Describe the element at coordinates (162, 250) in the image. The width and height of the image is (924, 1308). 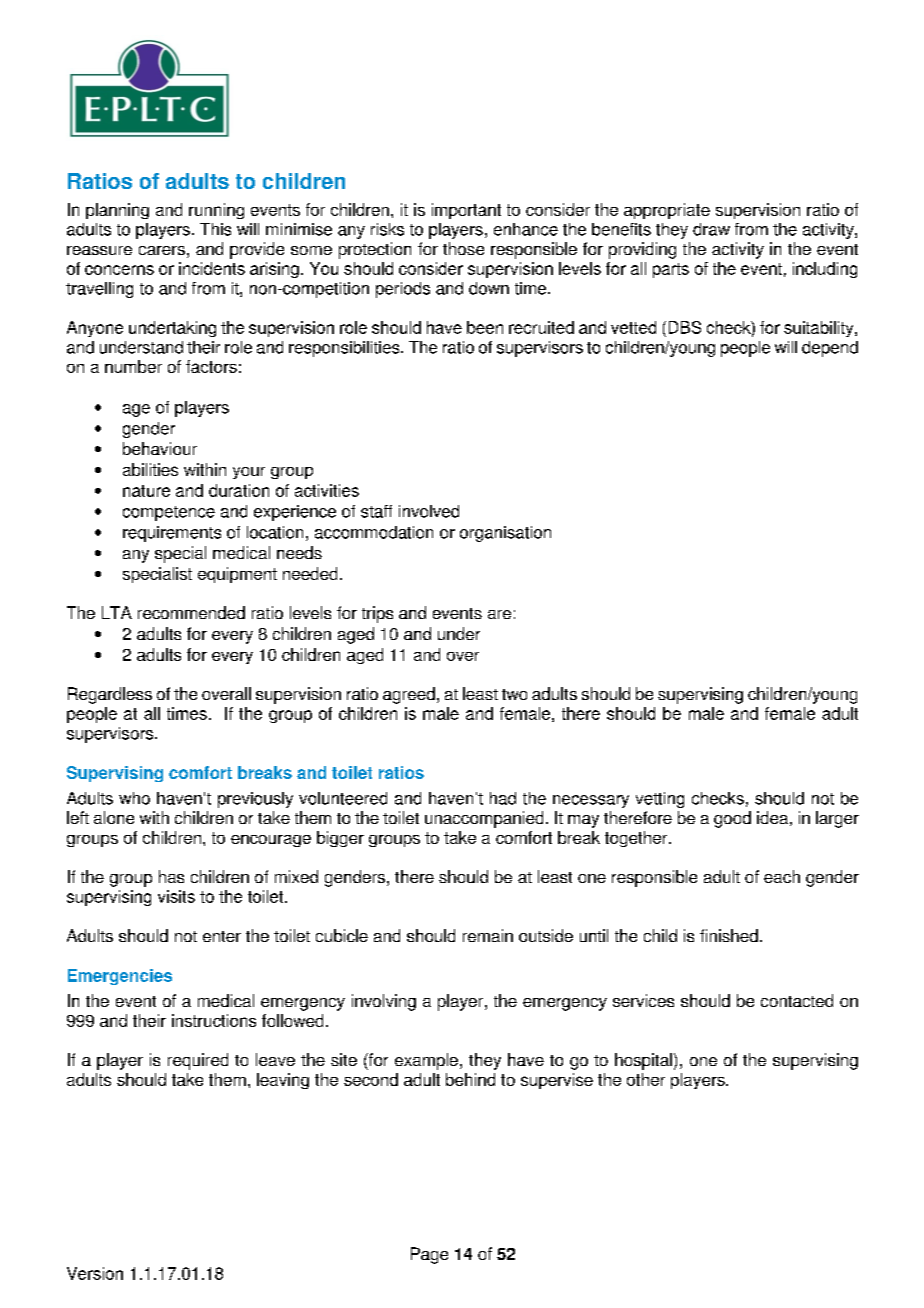
I see `carers` at that location.
